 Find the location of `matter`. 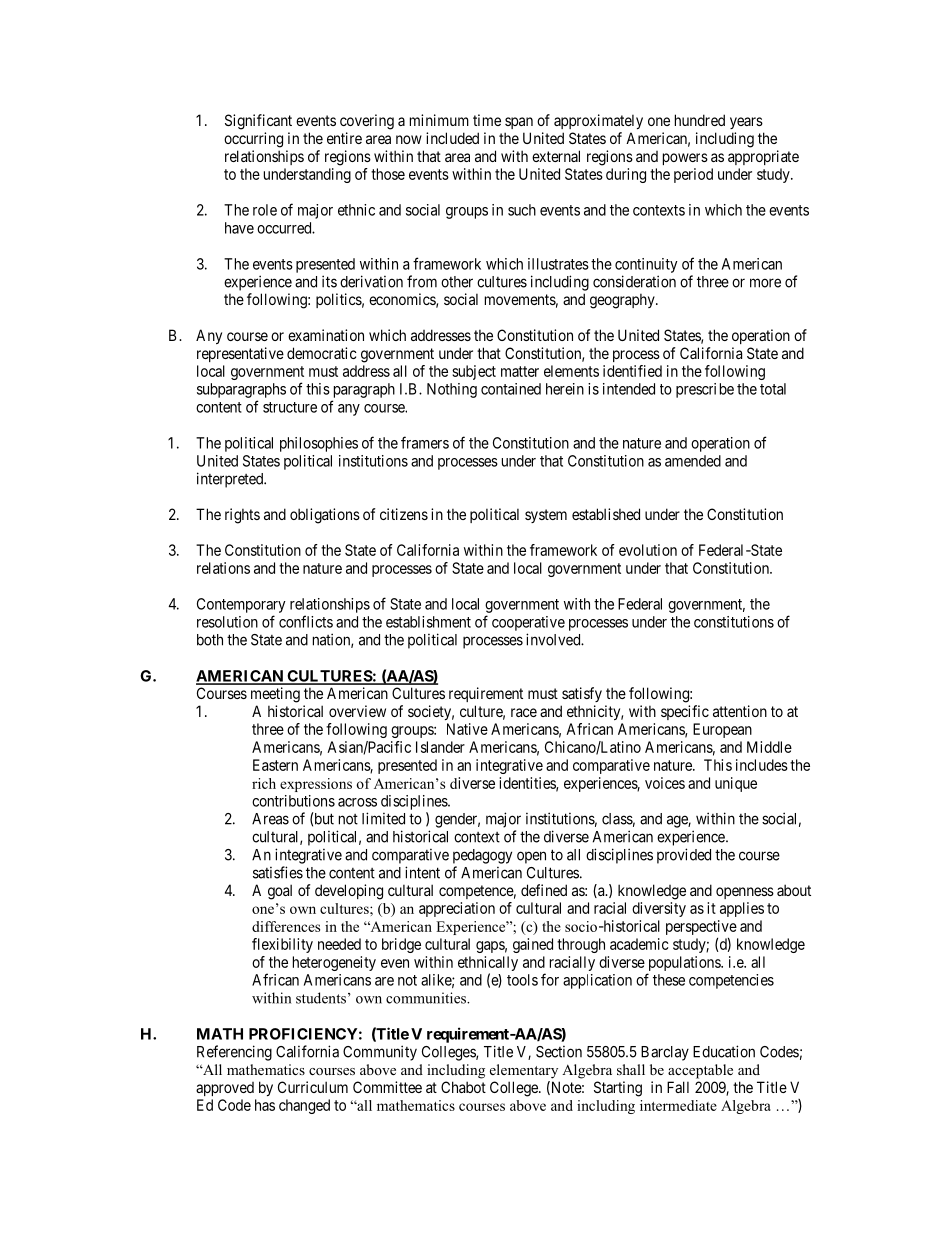

matter is located at coordinates (520, 371).
